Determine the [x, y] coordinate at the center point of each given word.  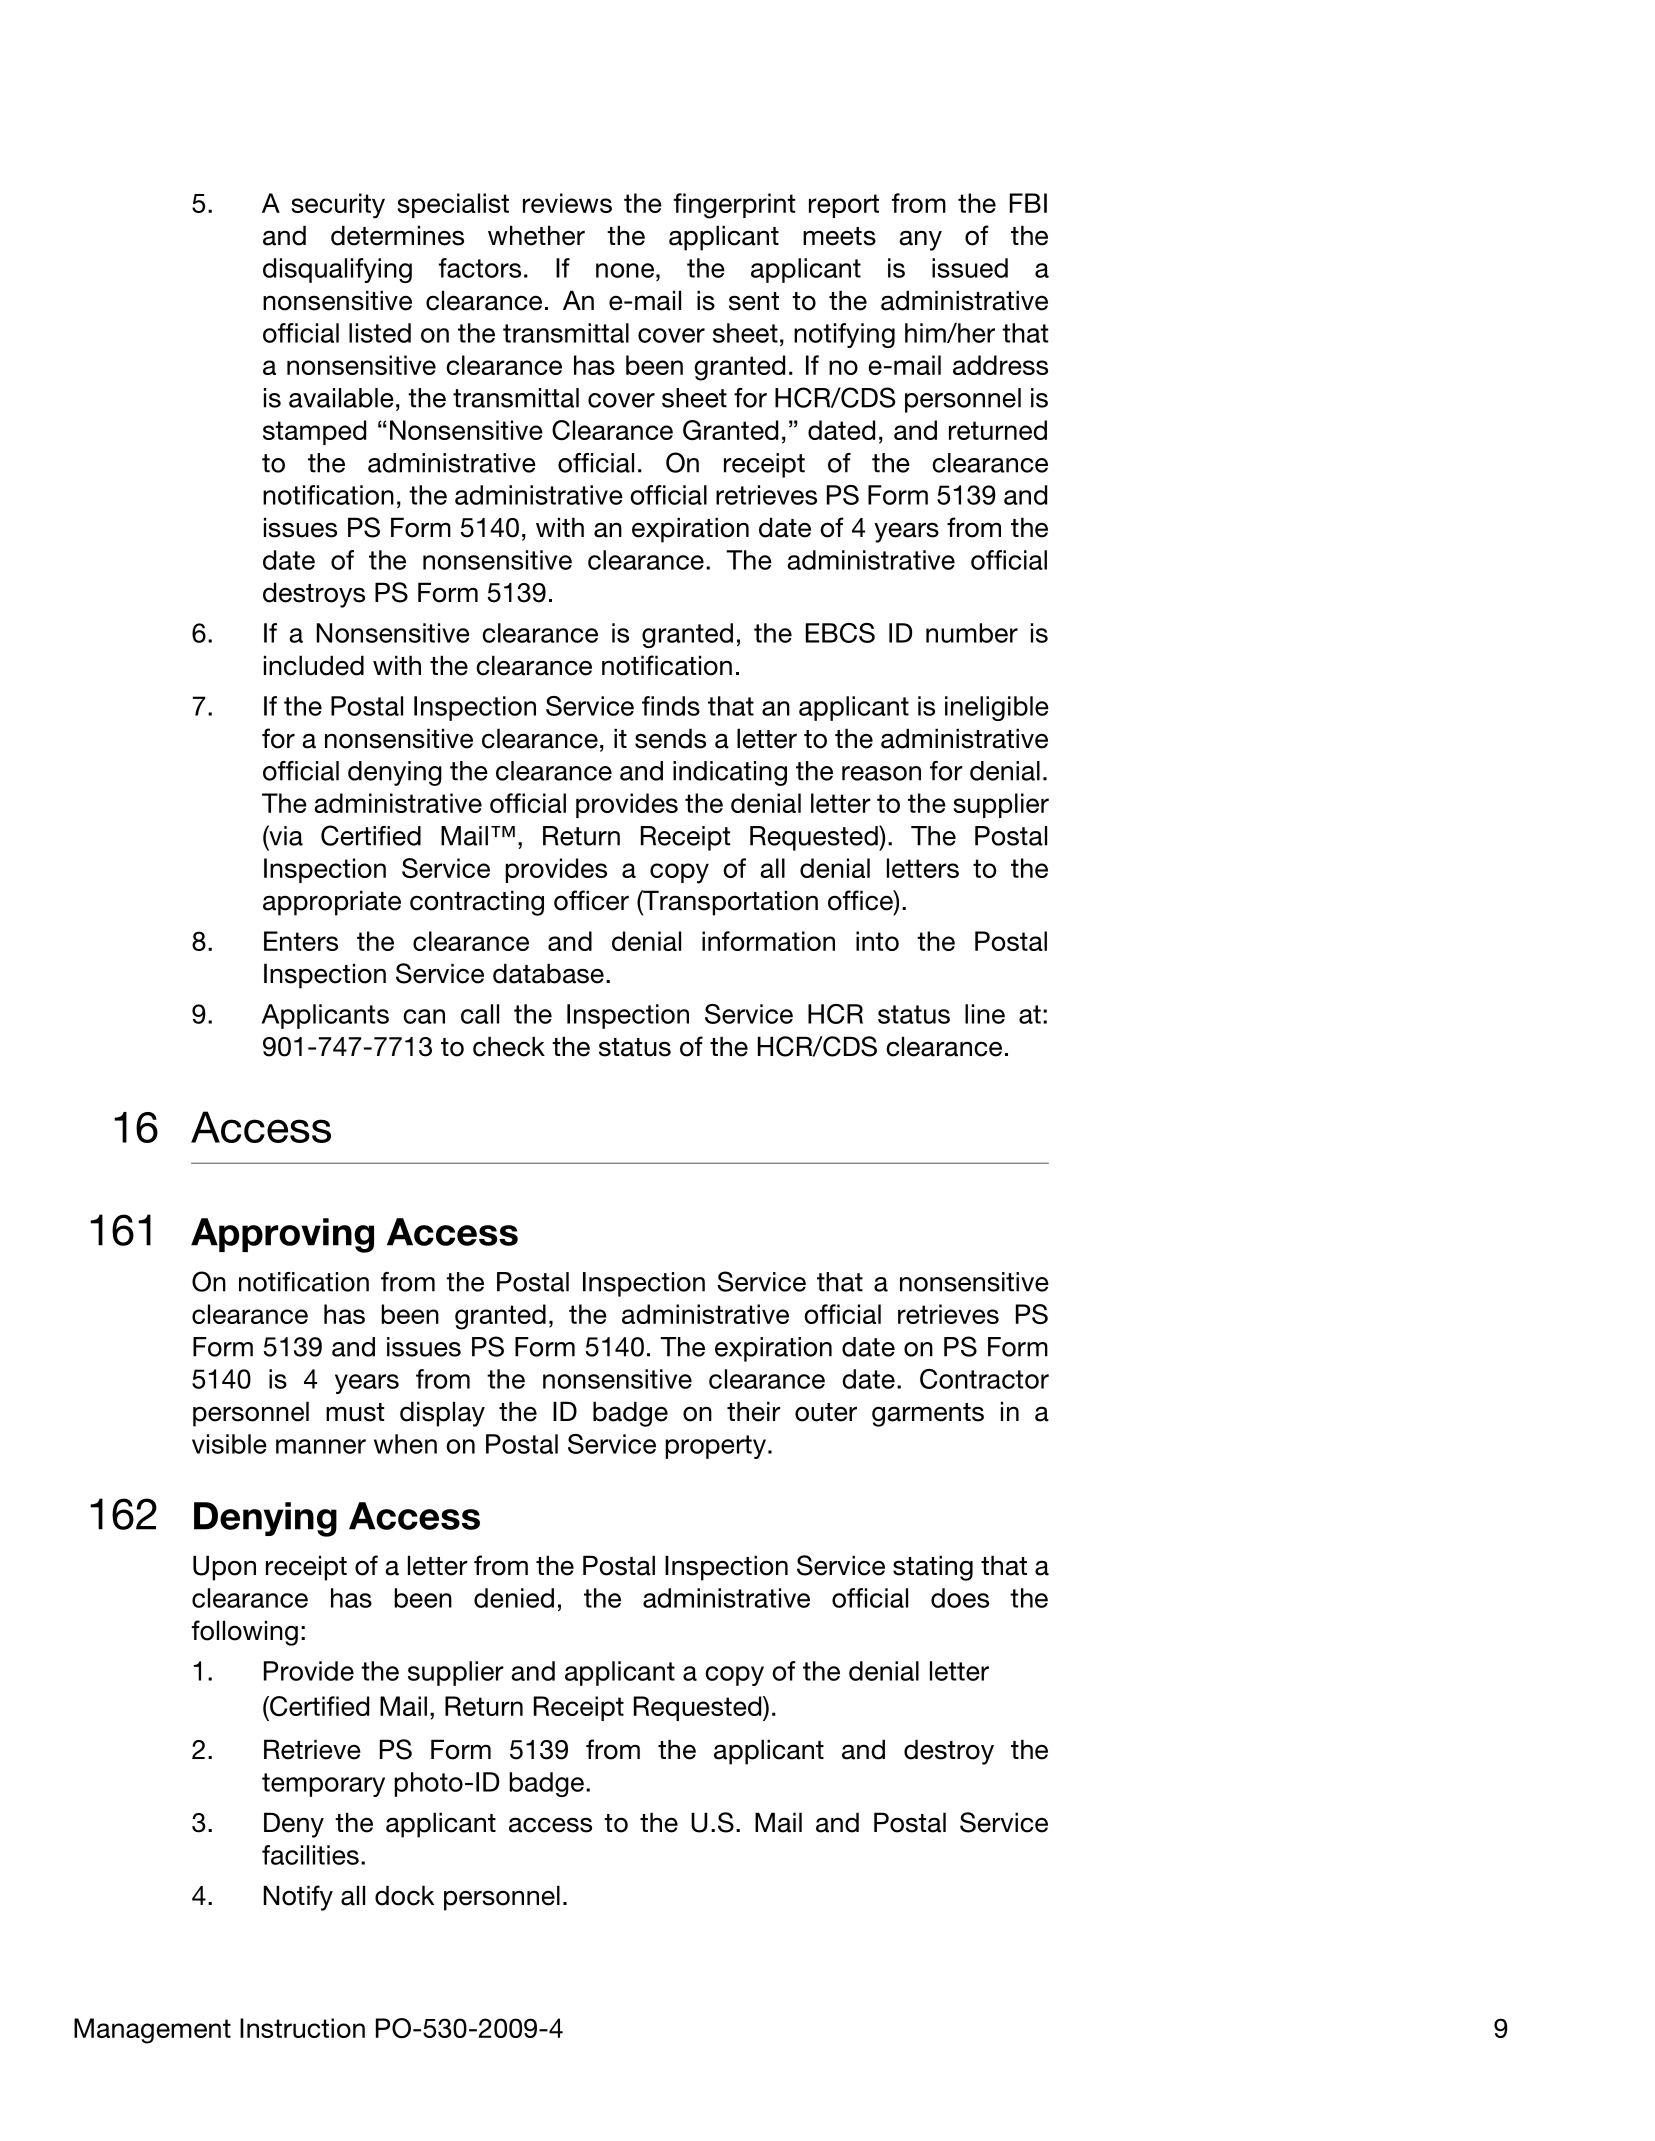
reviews [567, 203]
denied [514, 1598]
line [985, 1014]
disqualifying [337, 270]
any [920, 240]
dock [404, 1895]
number [972, 633]
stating [933, 1568]
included [314, 665]
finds [671, 706]
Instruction [302, 2028]
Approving [282, 1235]
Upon [224, 1568]
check [509, 1046]
